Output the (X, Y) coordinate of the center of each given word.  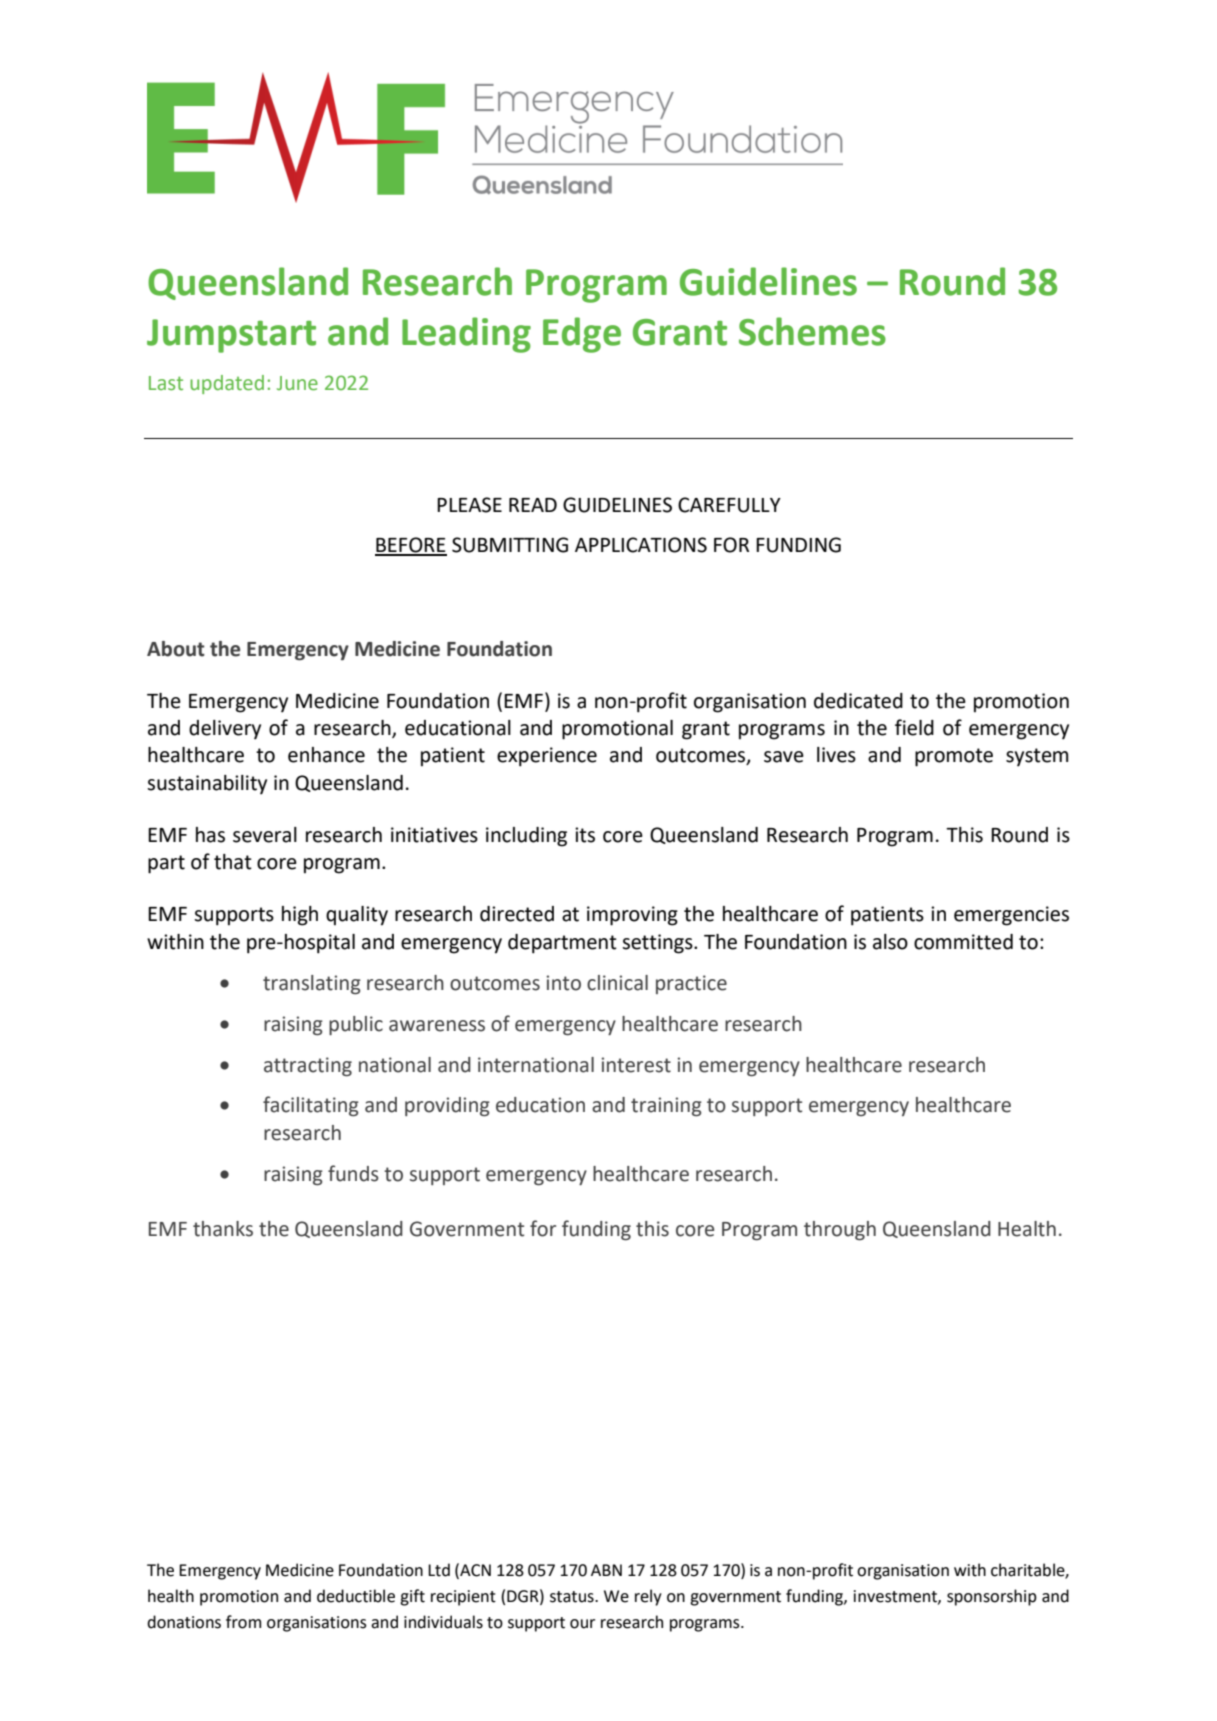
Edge (582, 335)
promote (954, 757)
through (840, 1230)
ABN (606, 1570)
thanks (223, 1229)
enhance (326, 755)
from (243, 1622)
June (297, 383)
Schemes (812, 331)
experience (547, 757)
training (666, 1106)
